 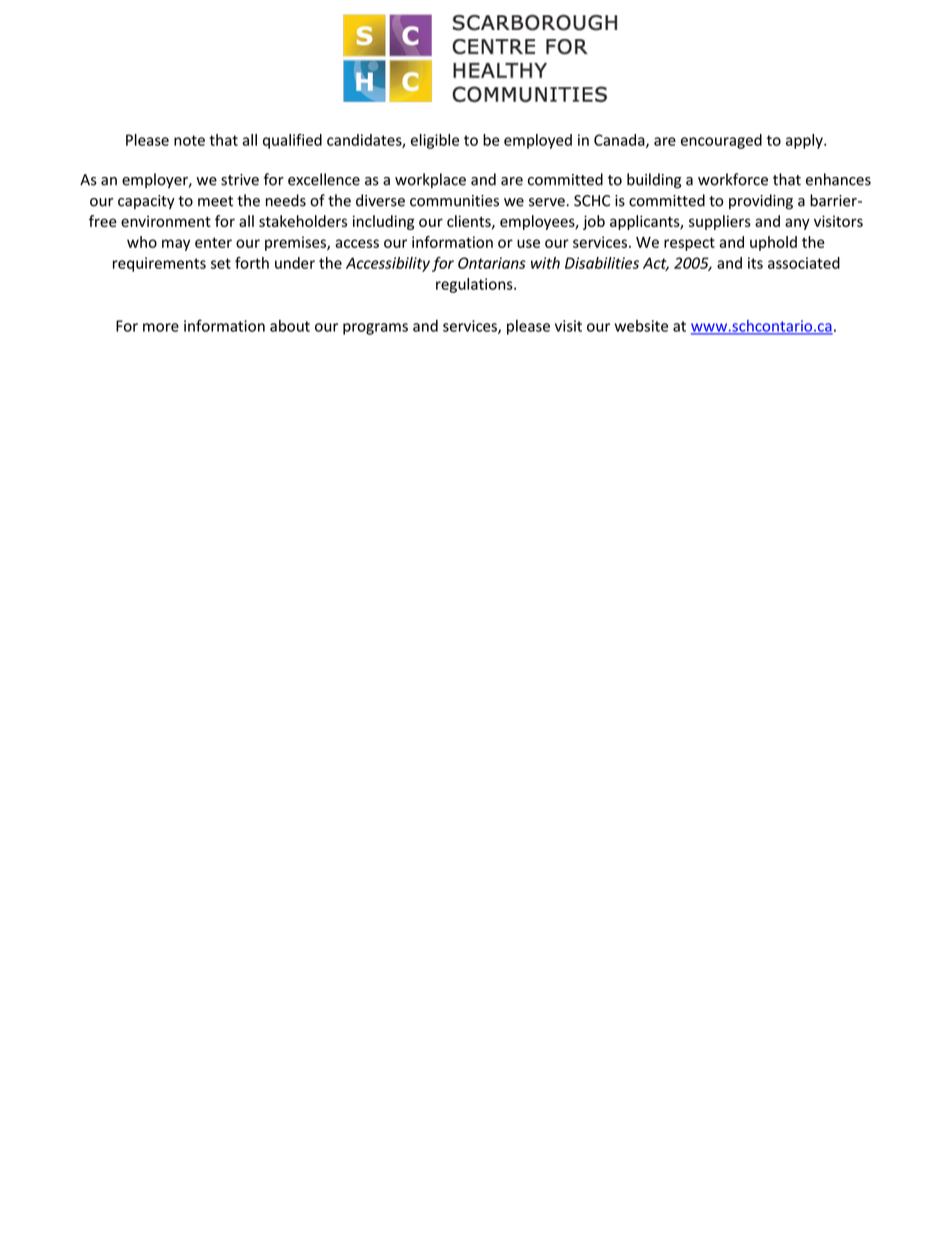 I want to click on programs, so click(x=375, y=329).
